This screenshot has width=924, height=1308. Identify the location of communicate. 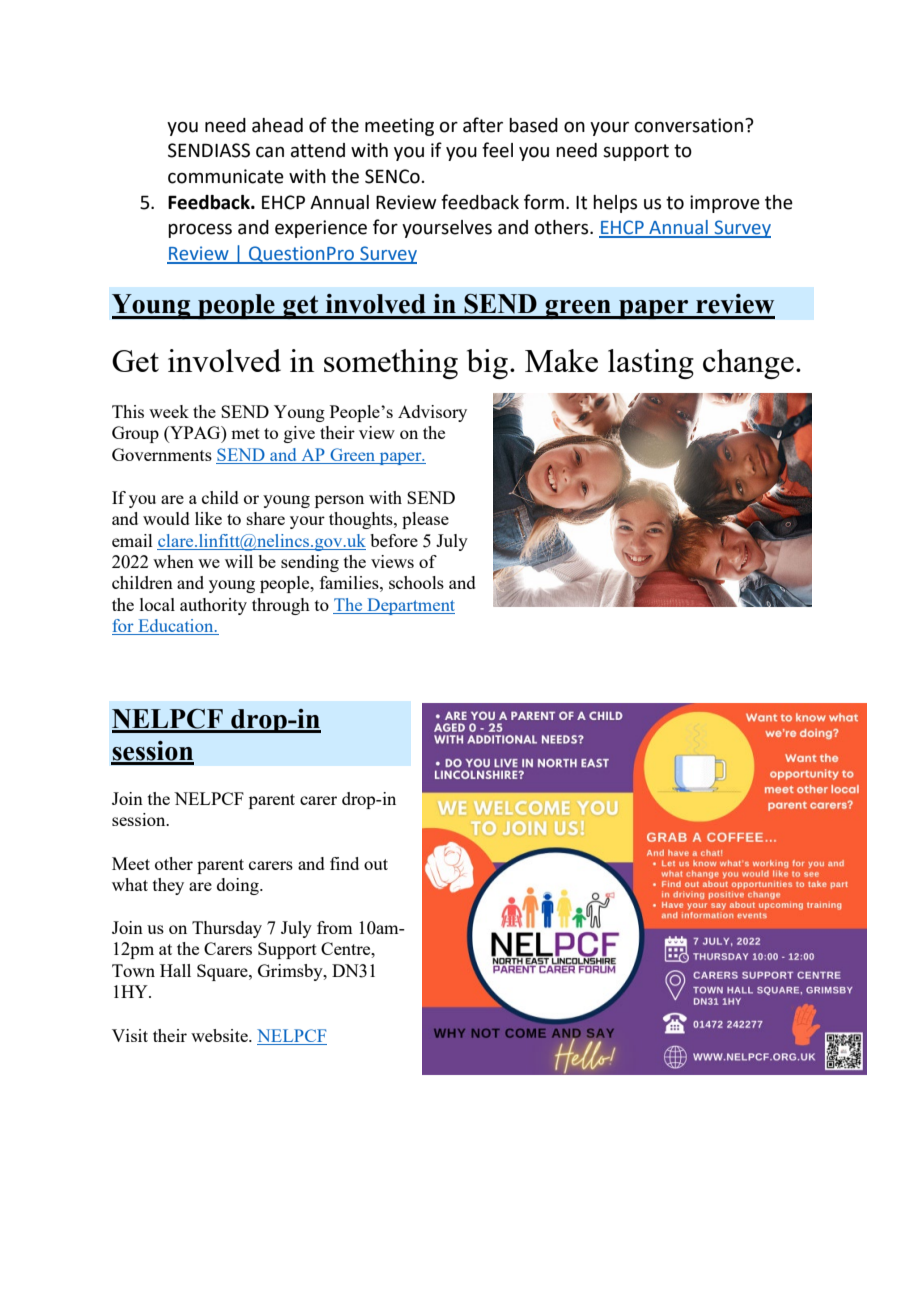
(226, 176).
